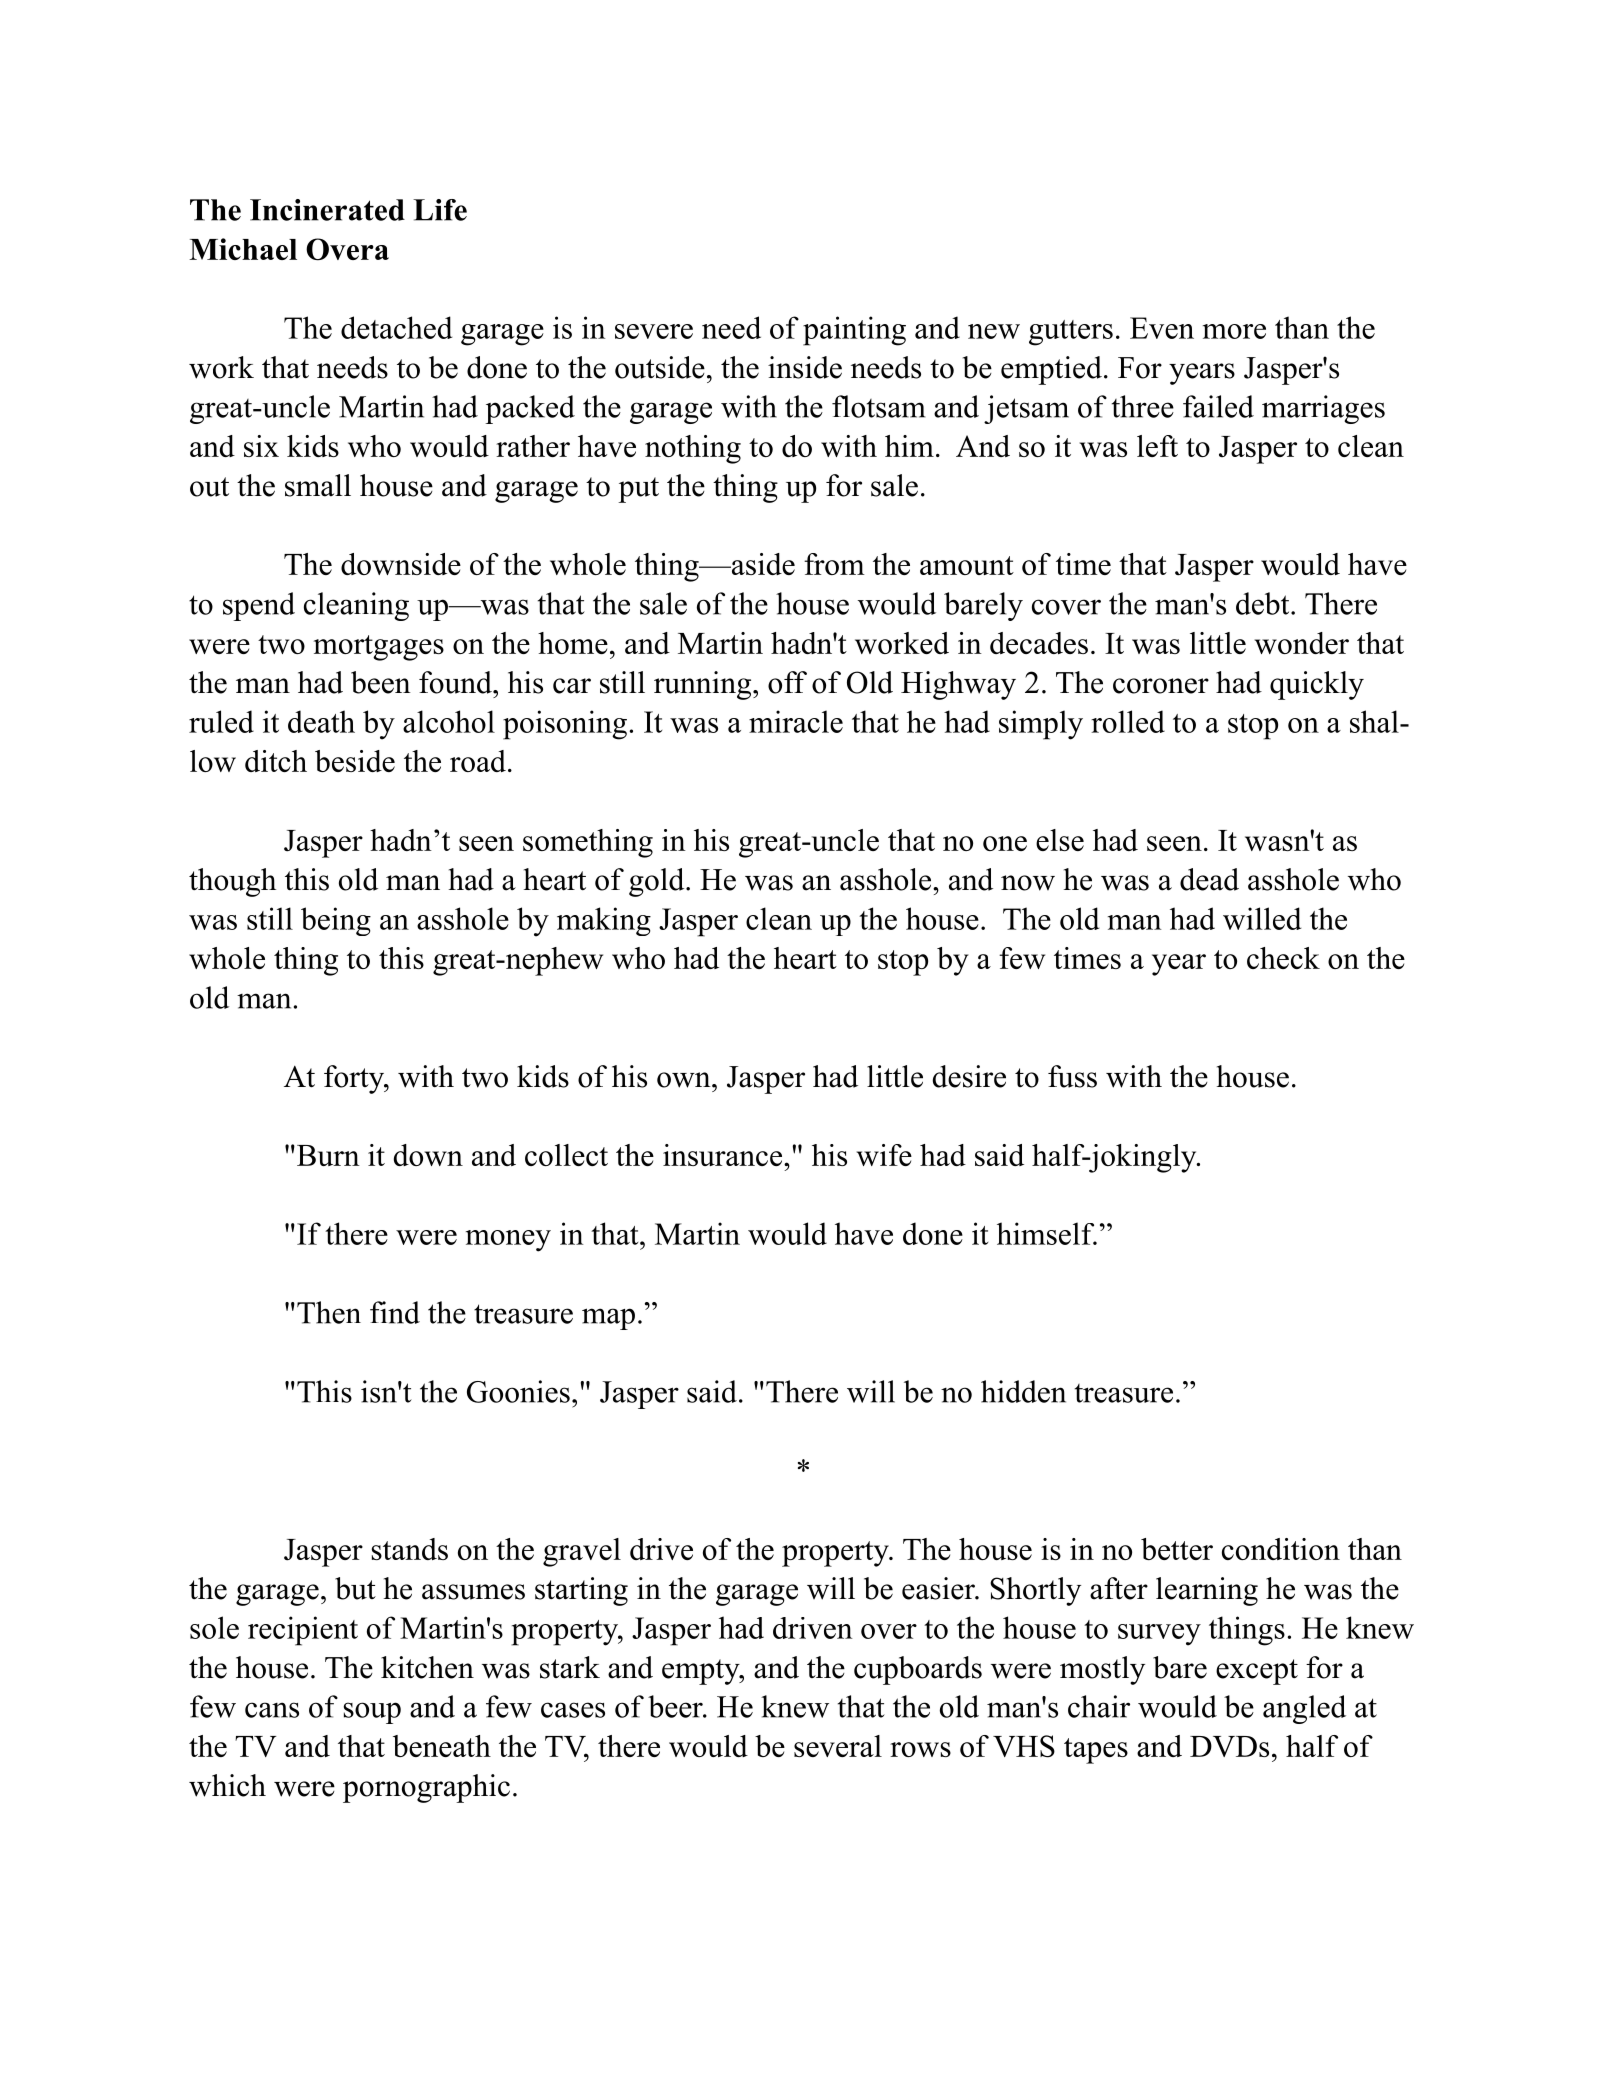 This screenshot has width=1607, height=2080. I want to click on being, so click(336, 921).
